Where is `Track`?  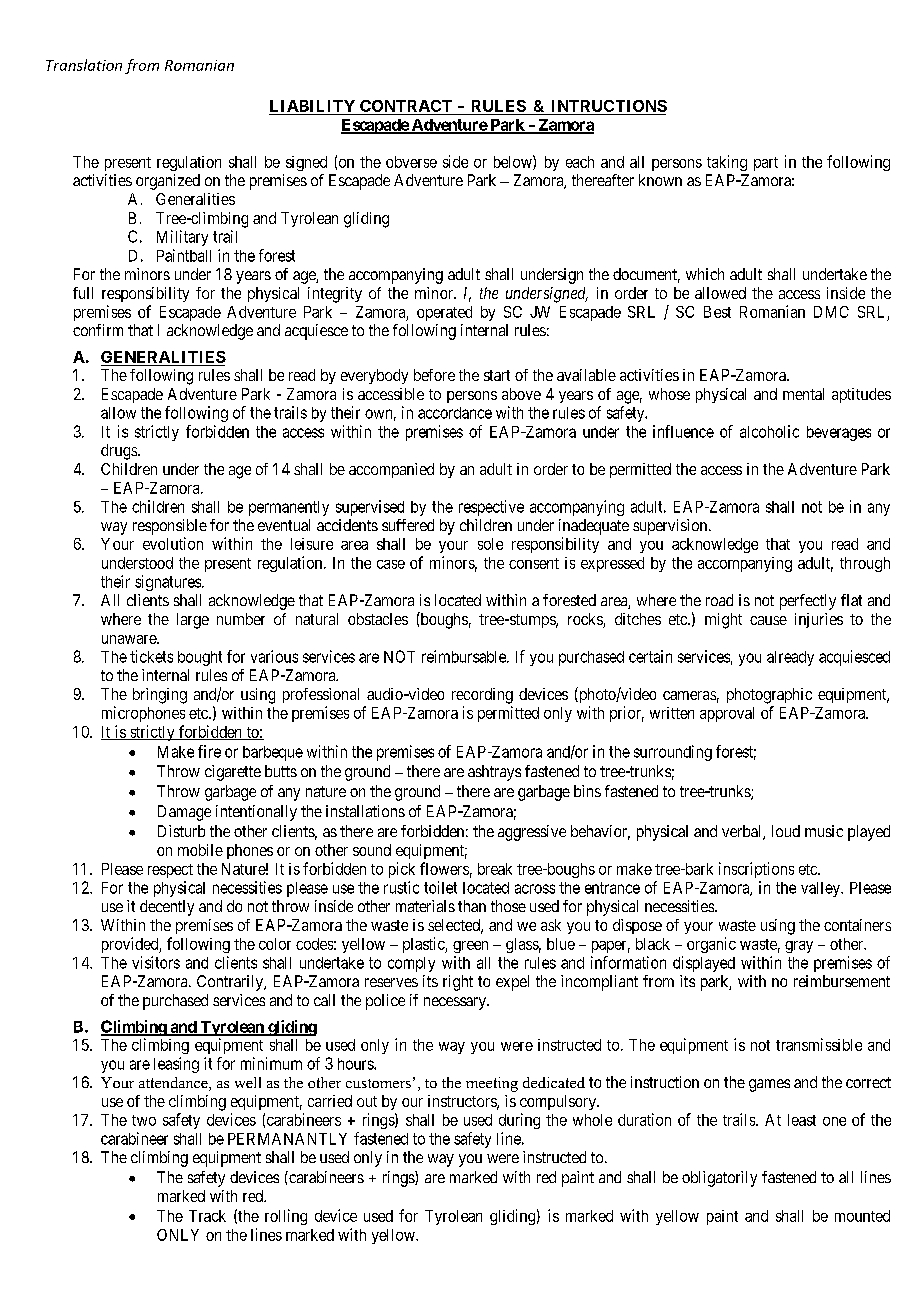 Track is located at coordinates (207, 1216).
